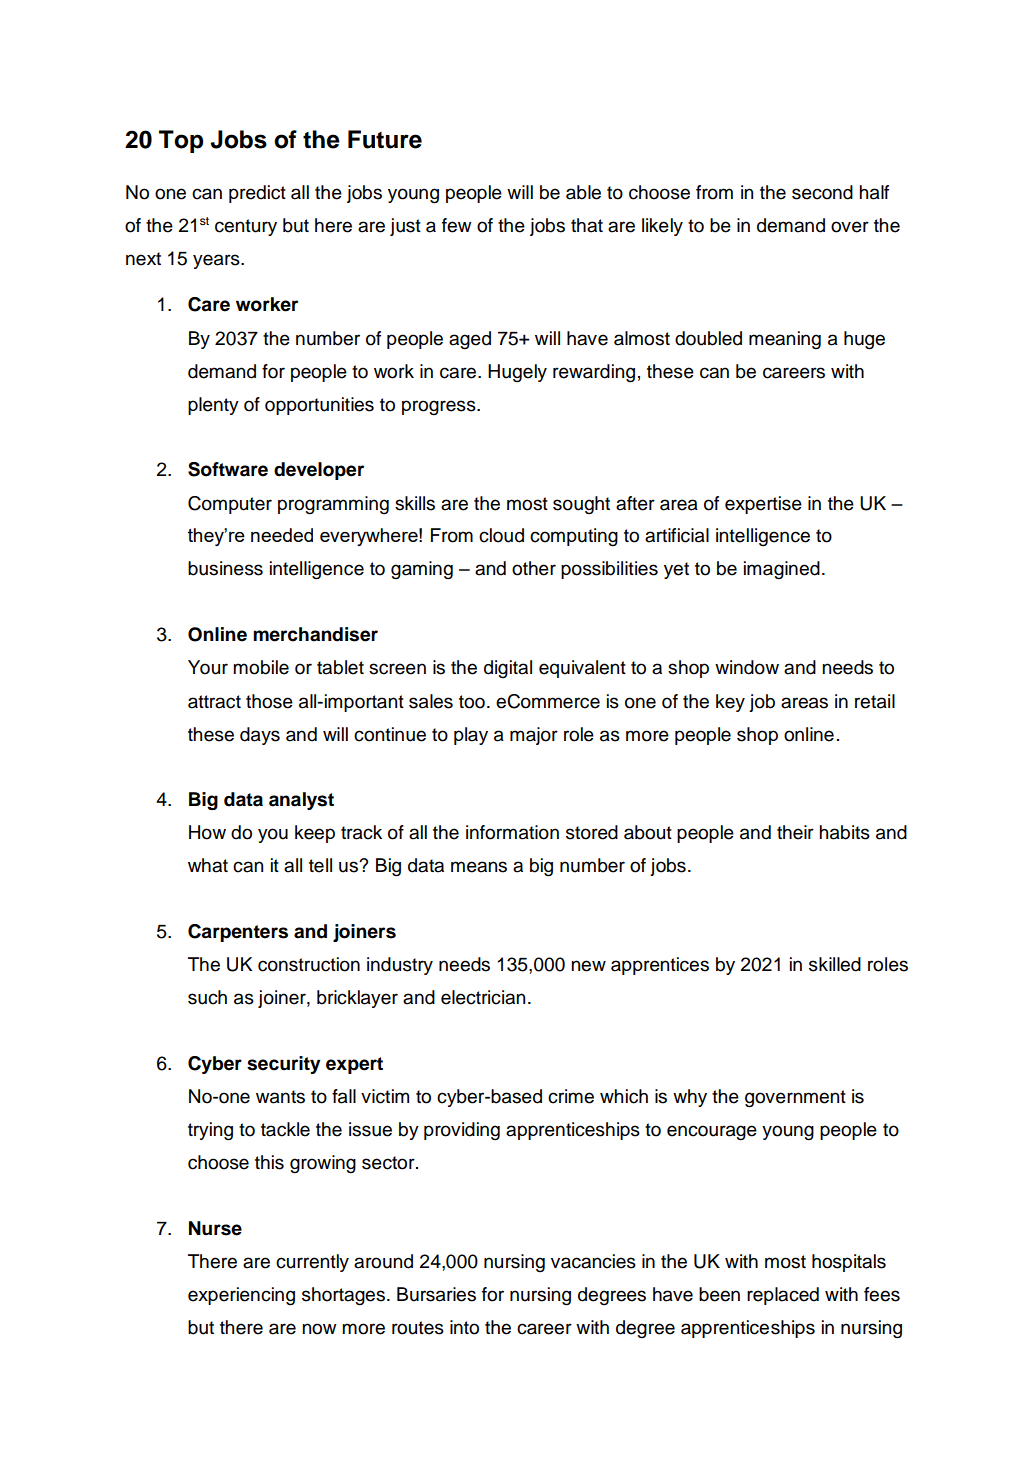 The image size is (1035, 1463). Describe the element at coordinates (241, 1296) in the image. I see `experiencing` at that location.
